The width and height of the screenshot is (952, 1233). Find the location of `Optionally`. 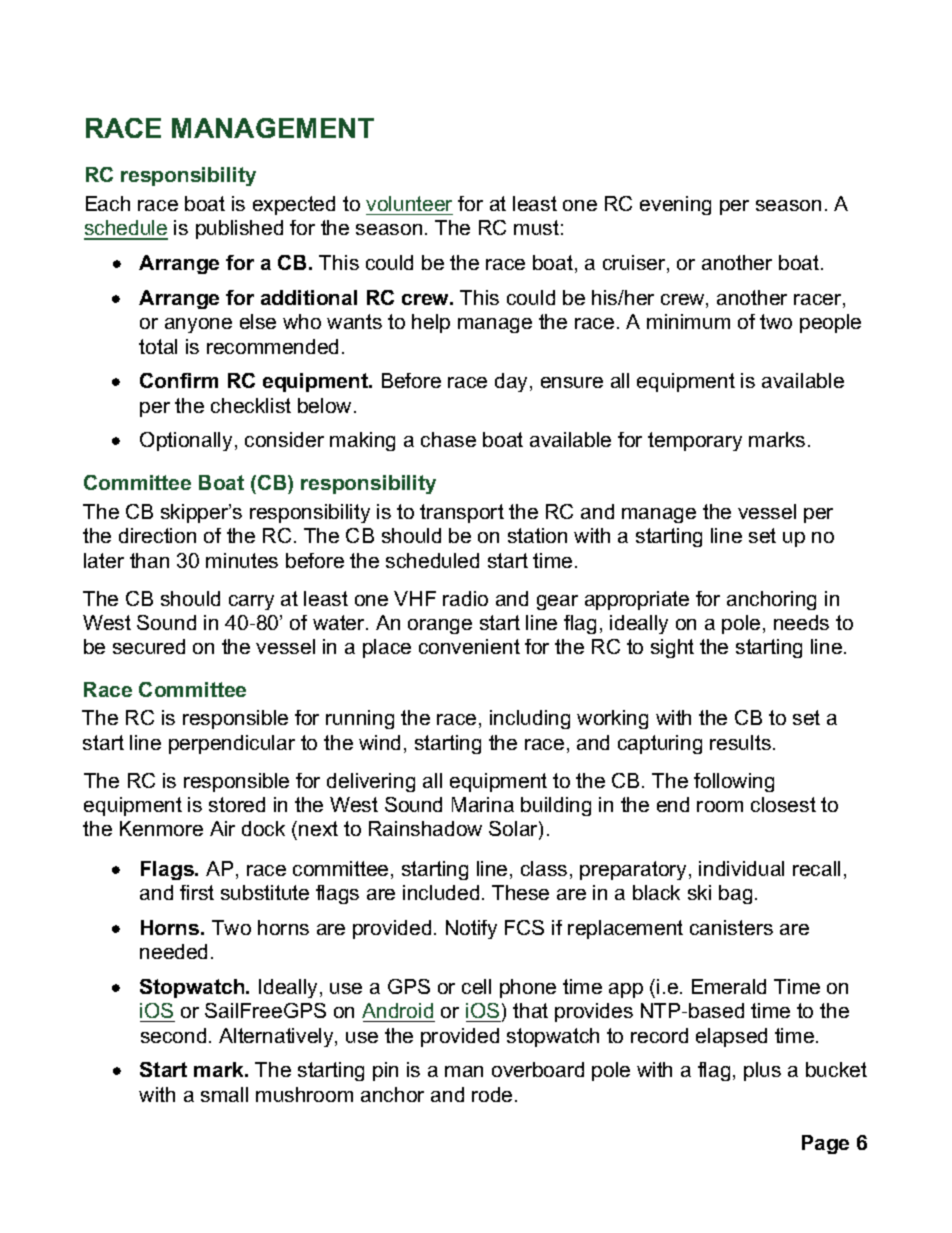

Optionally is located at coordinates (186, 441).
